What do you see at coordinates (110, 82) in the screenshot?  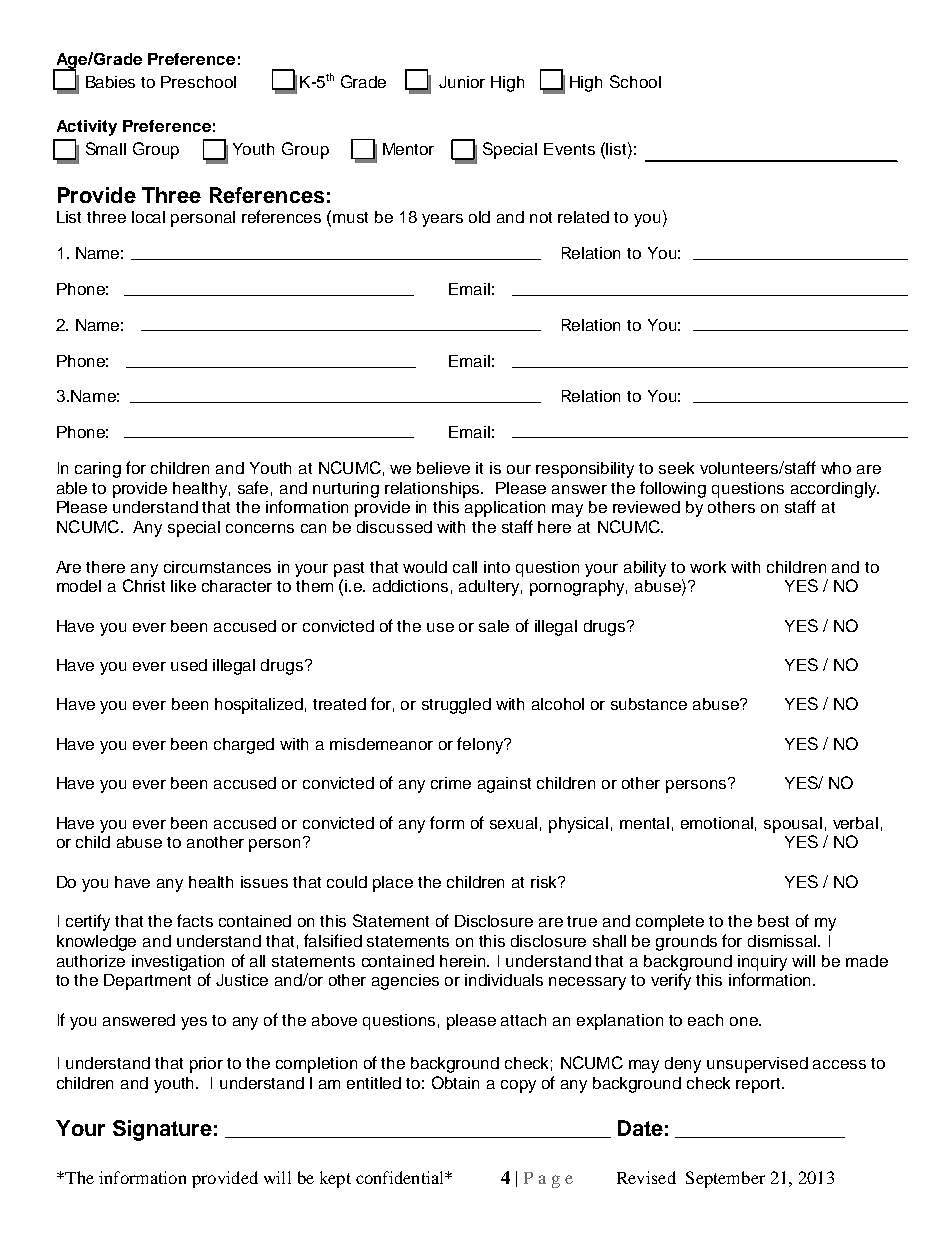 I see `Babies` at bounding box center [110, 82].
